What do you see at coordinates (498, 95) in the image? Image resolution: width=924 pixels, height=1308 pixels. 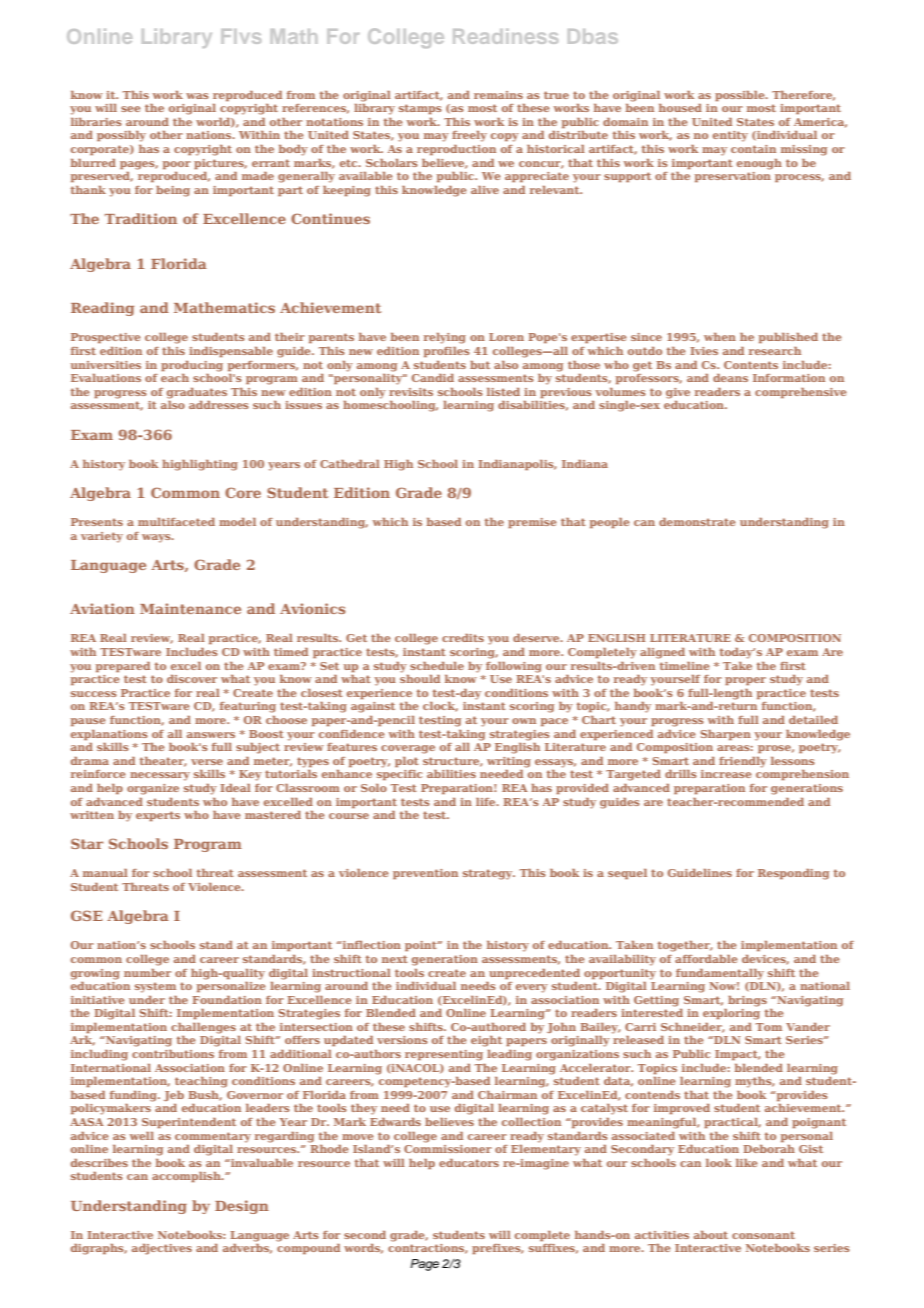 I see `remains` at bounding box center [498, 95].
